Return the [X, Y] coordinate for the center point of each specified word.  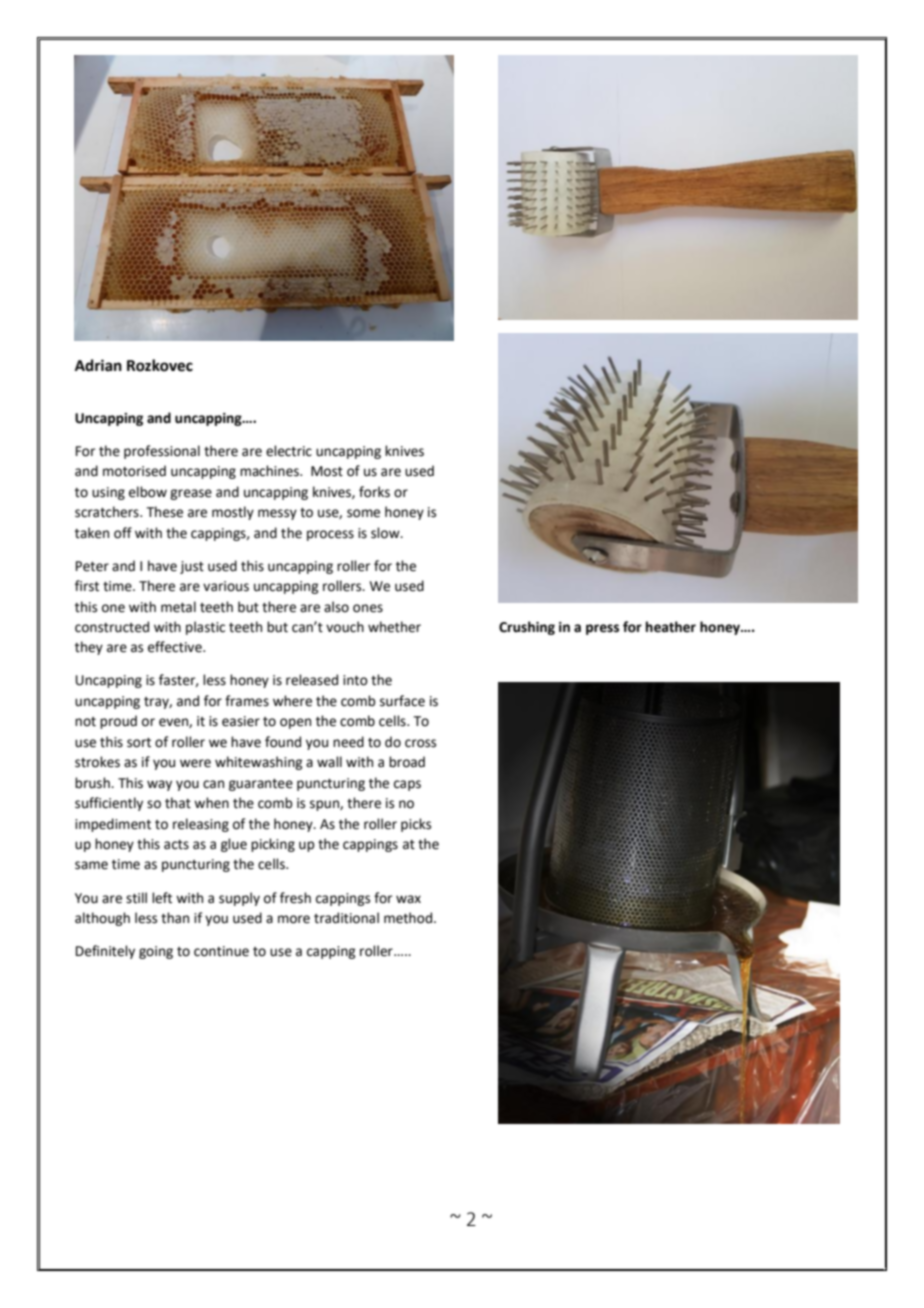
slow [386, 533]
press [602, 629]
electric [289, 451]
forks [374, 492]
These [165, 512]
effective [176, 647]
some [363, 513]
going [156, 952]
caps [407, 785]
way [159, 785]
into [355, 680]
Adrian [98, 365]
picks [416, 825]
